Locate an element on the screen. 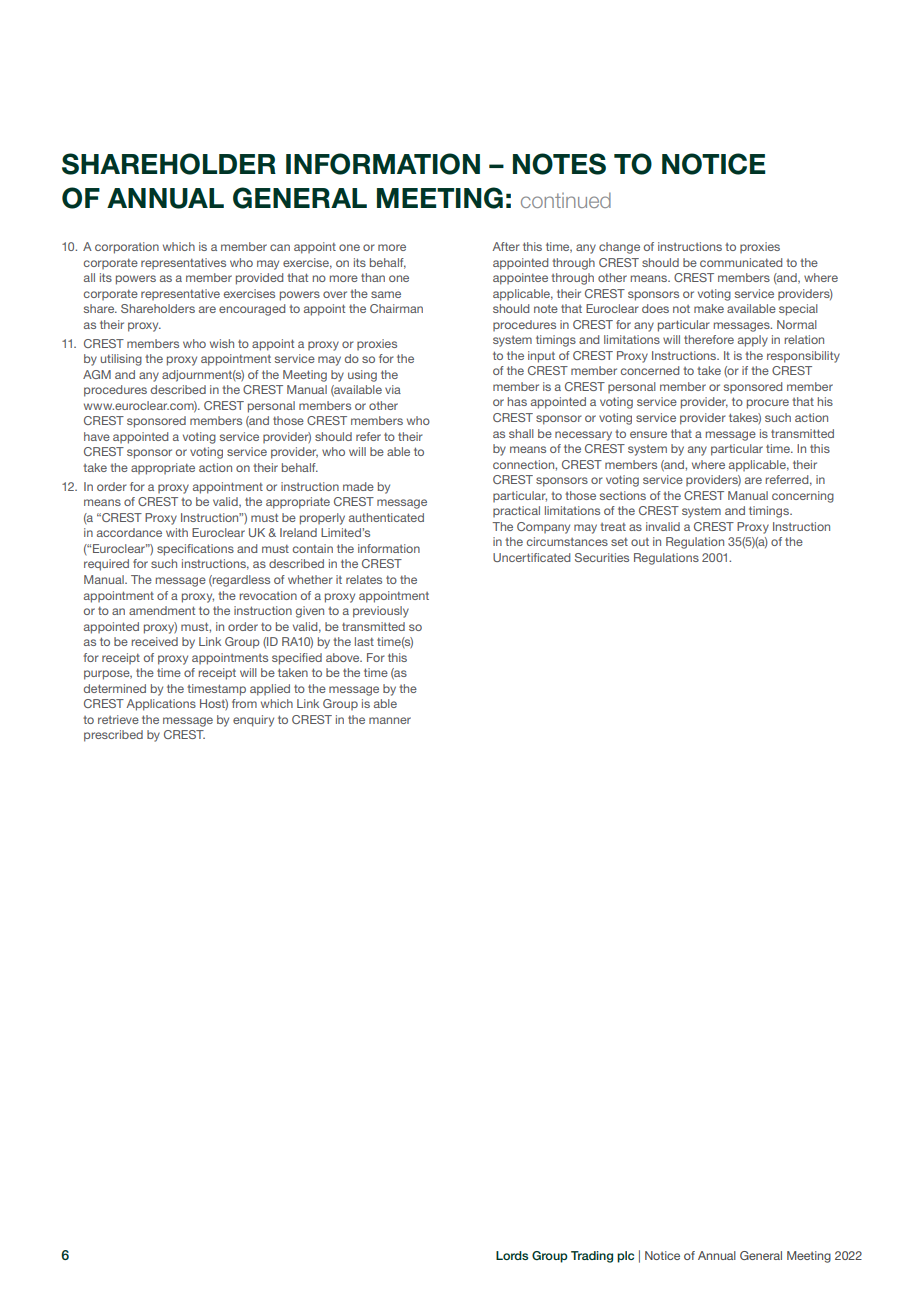  plc is located at coordinates (625, 1257).
